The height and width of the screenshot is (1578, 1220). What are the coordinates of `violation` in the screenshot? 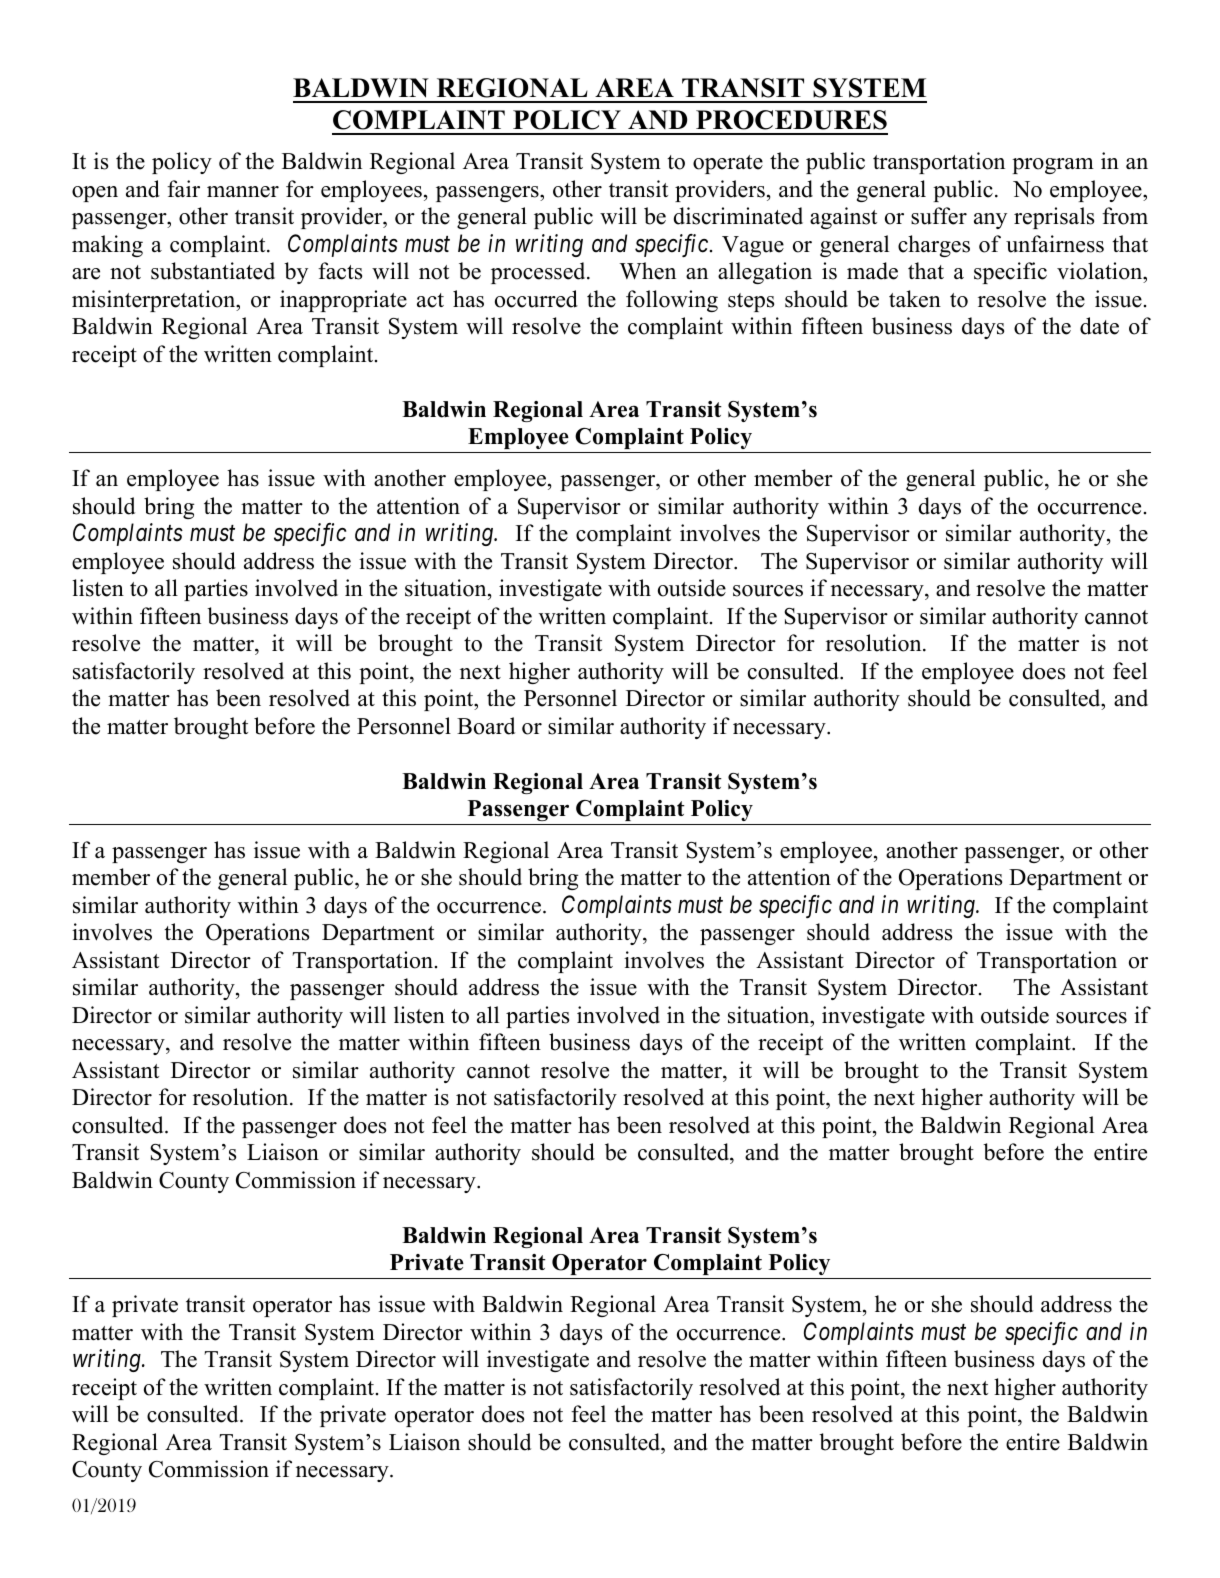 It's located at (1101, 271).
